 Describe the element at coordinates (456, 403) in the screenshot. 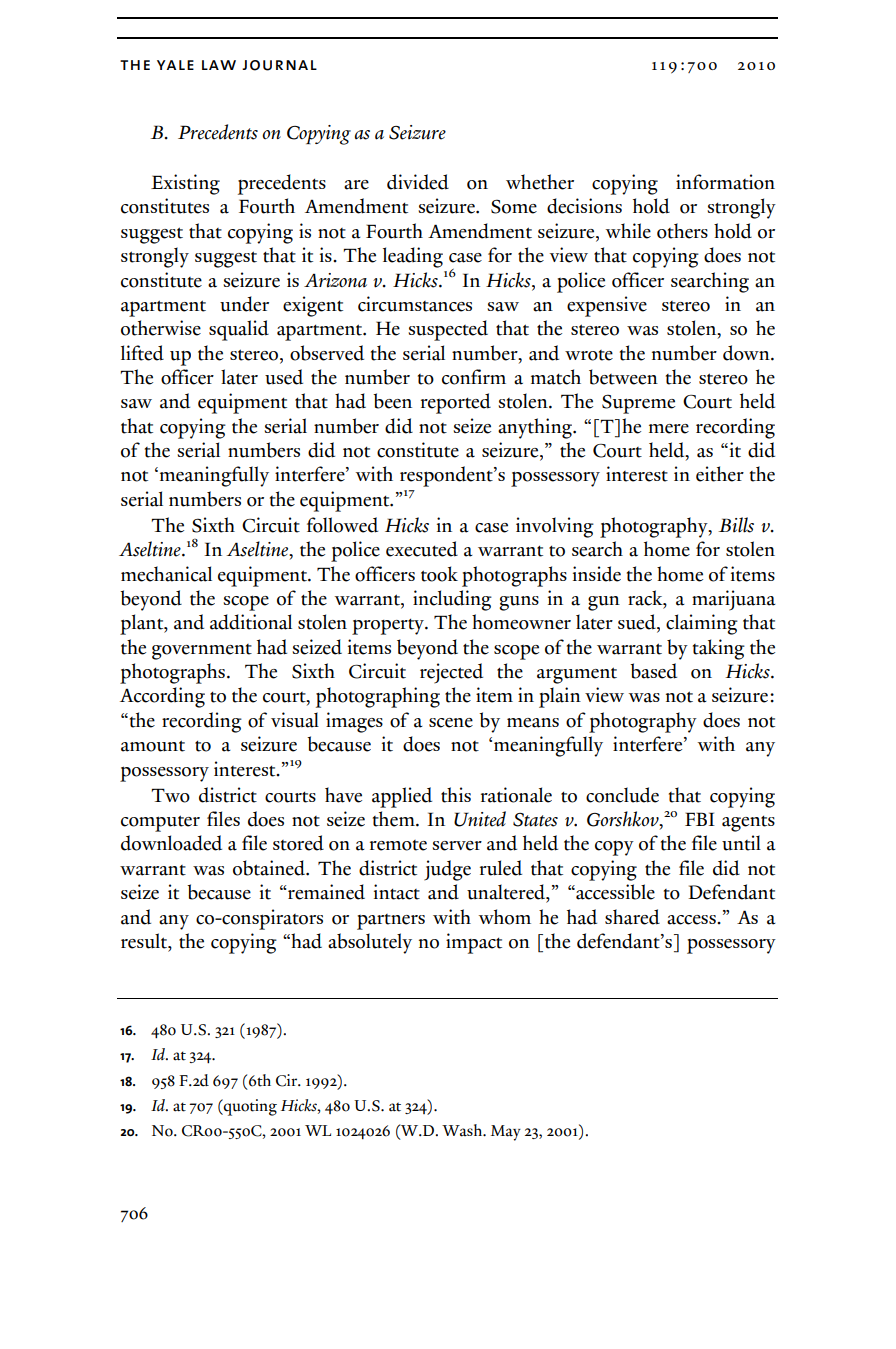

I see `reported` at that location.
